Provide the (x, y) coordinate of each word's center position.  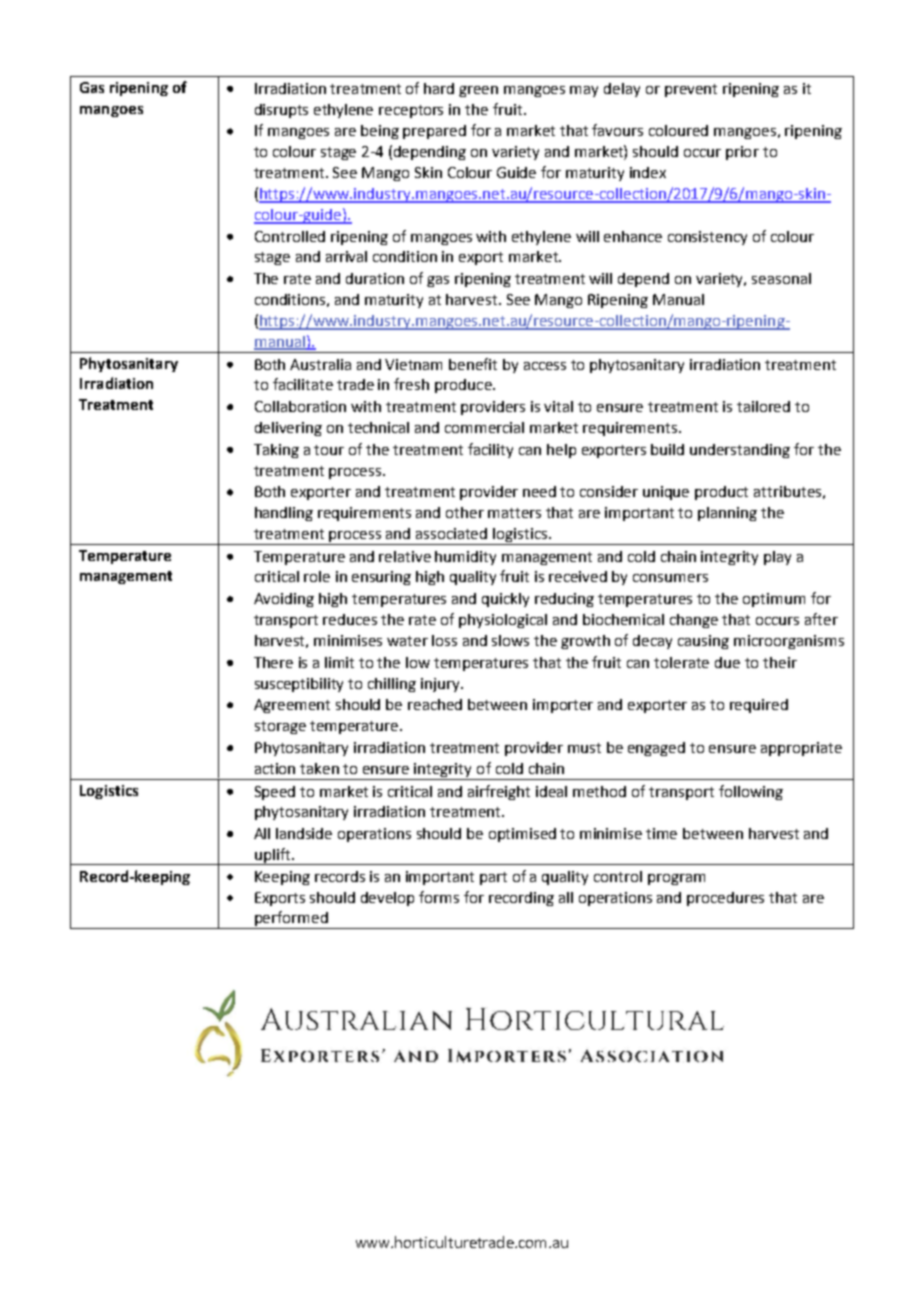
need (539, 491)
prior (742, 153)
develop (387, 899)
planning (727, 514)
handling (284, 514)
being (380, 132)
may (584, 91)
